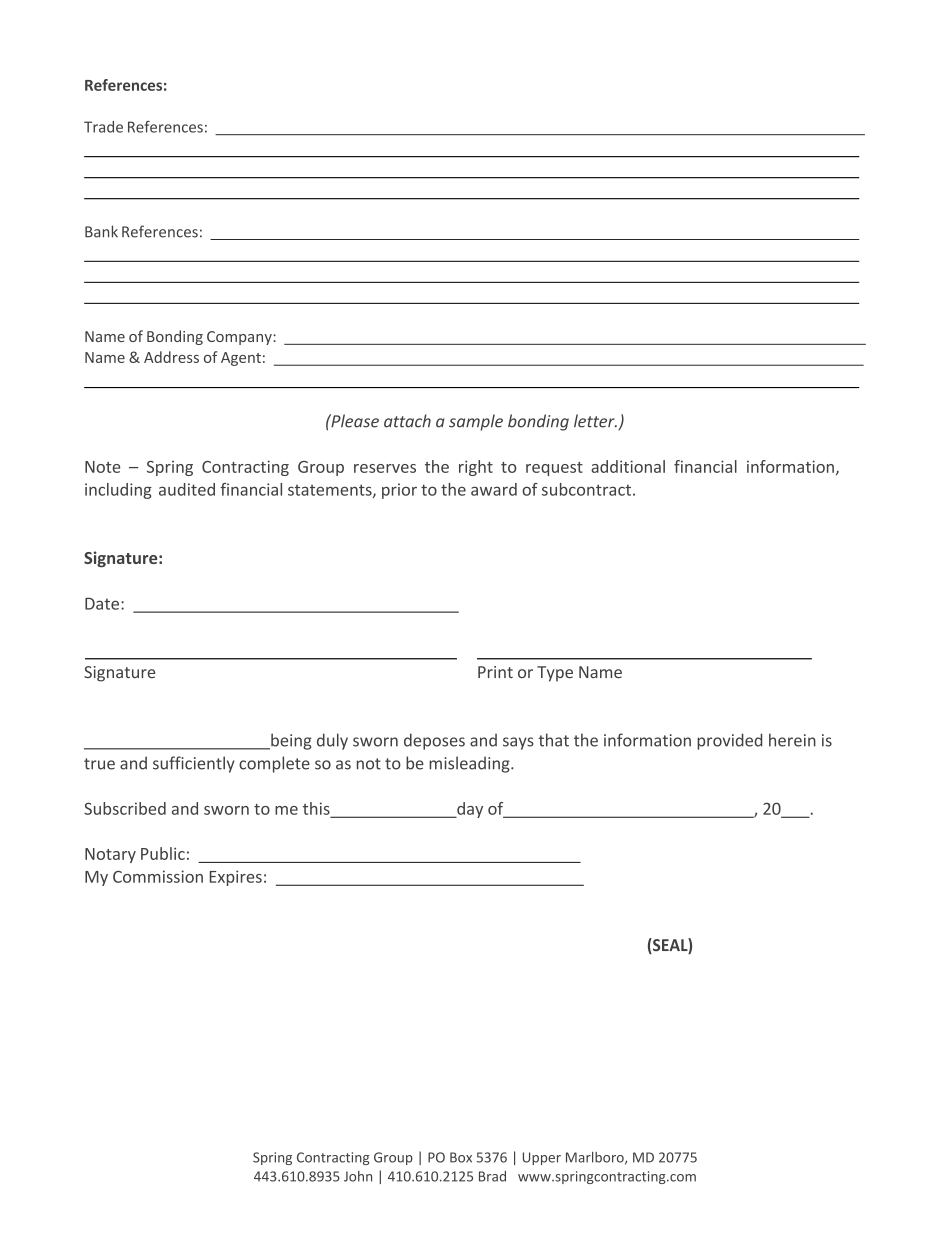 The height and width of the page is (1233, 952). I want to click on provided, so click(729, 741).
